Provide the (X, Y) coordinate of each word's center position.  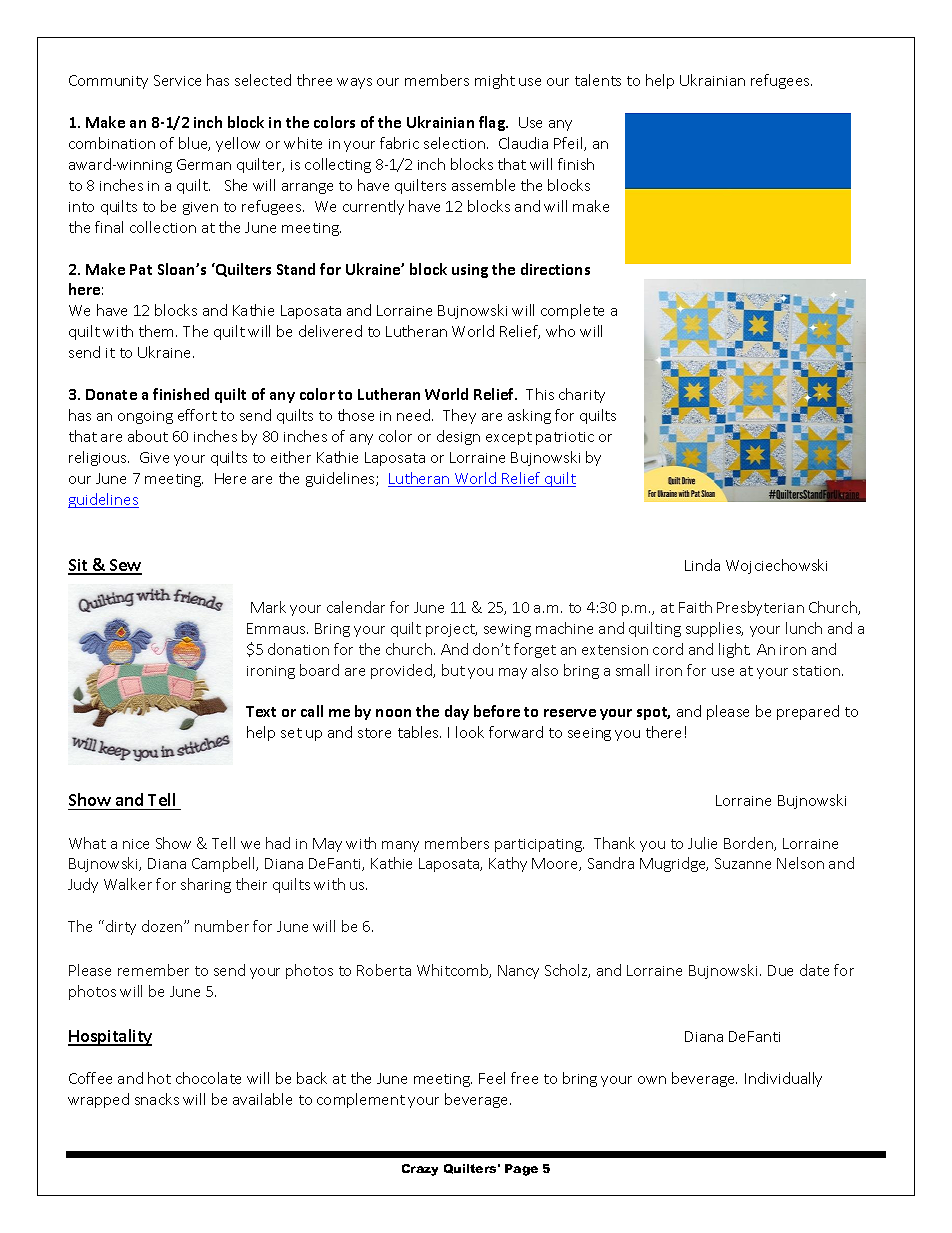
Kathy (508, 864)
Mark (268, 607)
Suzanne (743, 863)
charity (582, 395)
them (158, 331)
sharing (206, 885)
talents (598, 80)
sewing (507, 630)
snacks (157, 1099)
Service (177, 80)
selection (456, 143)
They (459, 416)
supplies (714, 629)
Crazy (420, 1170)
